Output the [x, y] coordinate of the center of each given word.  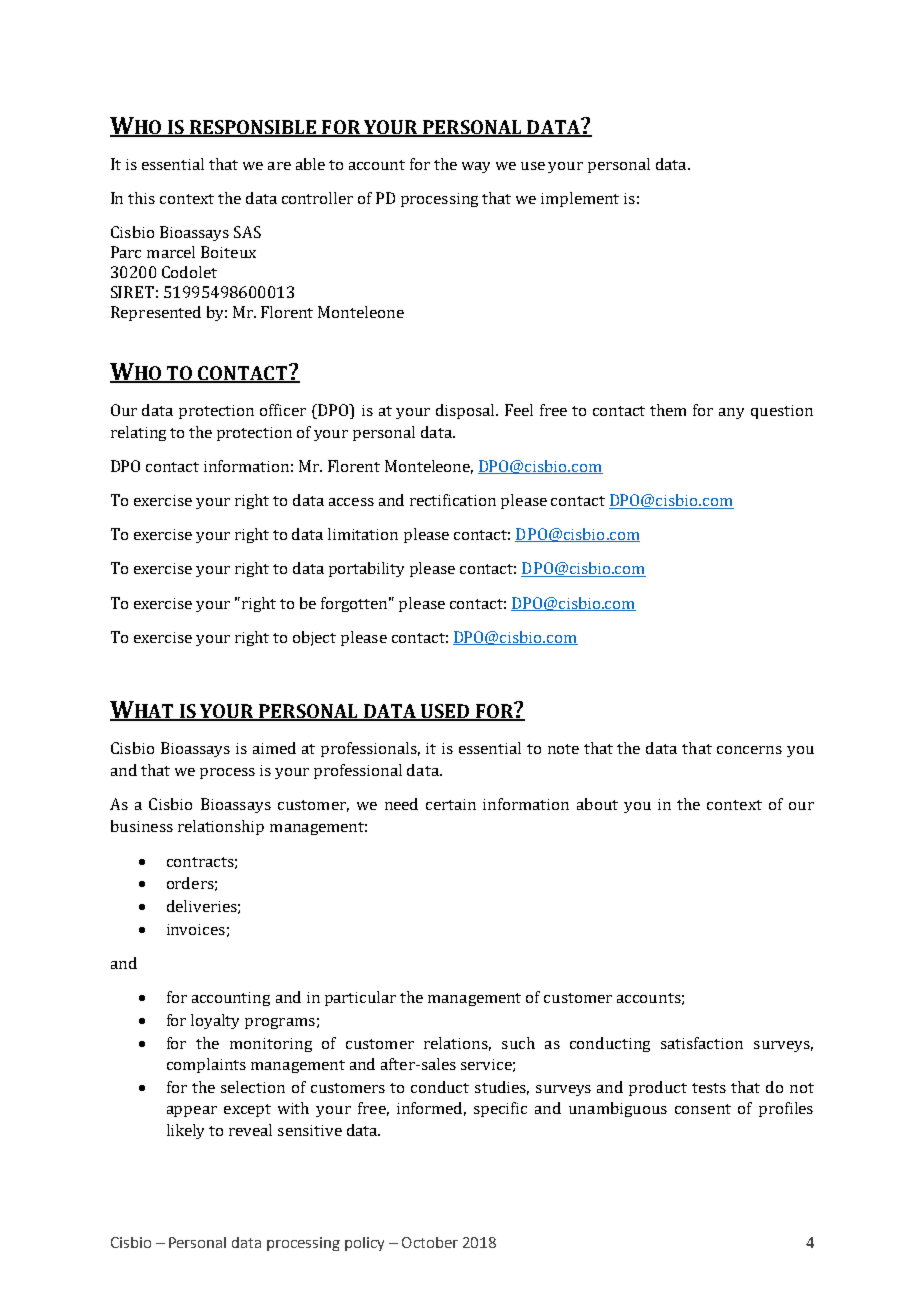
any [731, 413]
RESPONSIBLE [253, 128]
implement [580, 199]
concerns [749, 750]
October [430, 1242]
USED [445, 712]
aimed [274, 748]
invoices [196, 929]
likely [185, 1131]
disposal [467, 411]
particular [360, 998]
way [476, 167]
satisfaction [702, 1043]
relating [138, 433]
